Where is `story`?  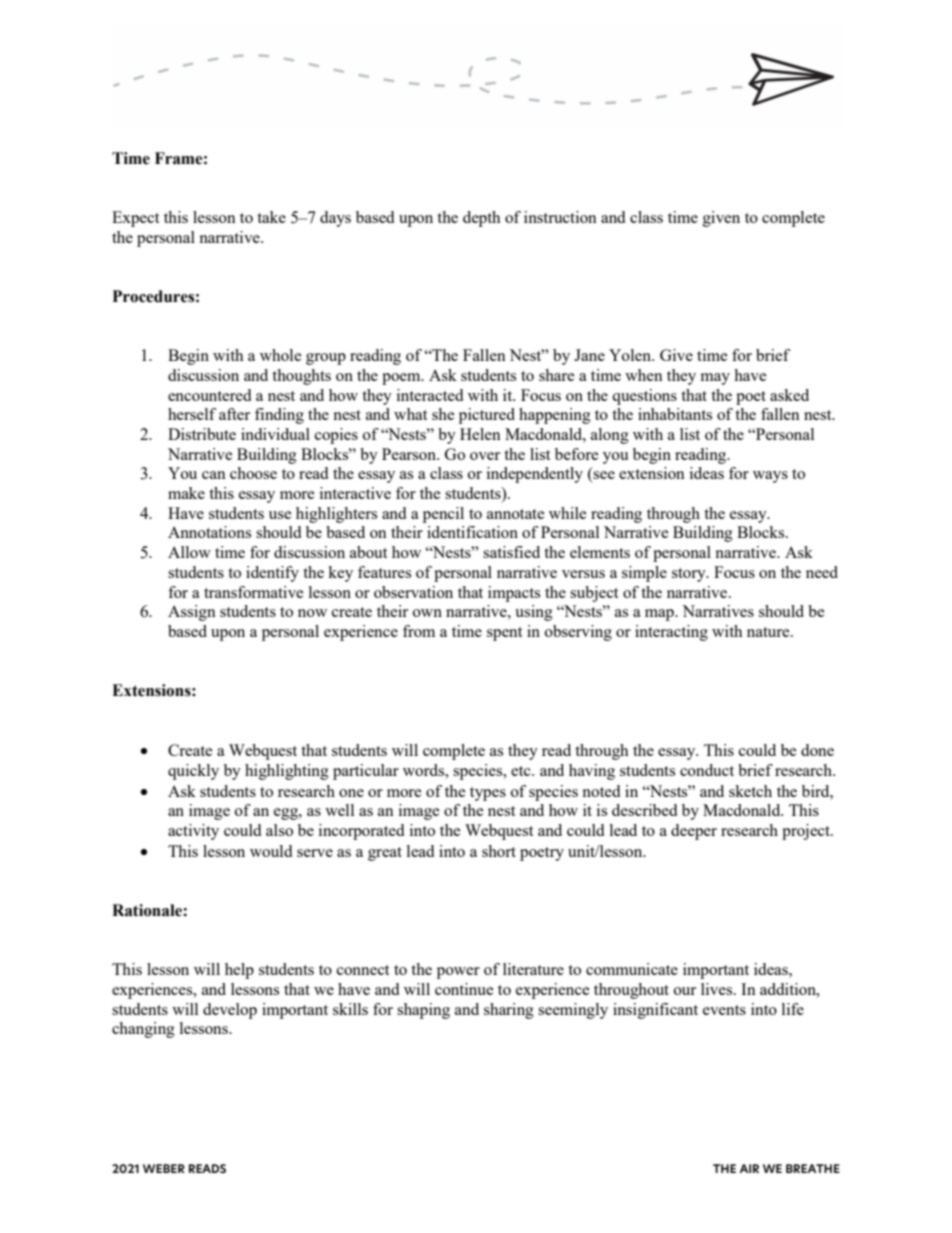
story is located at coordinates (690, 575).
